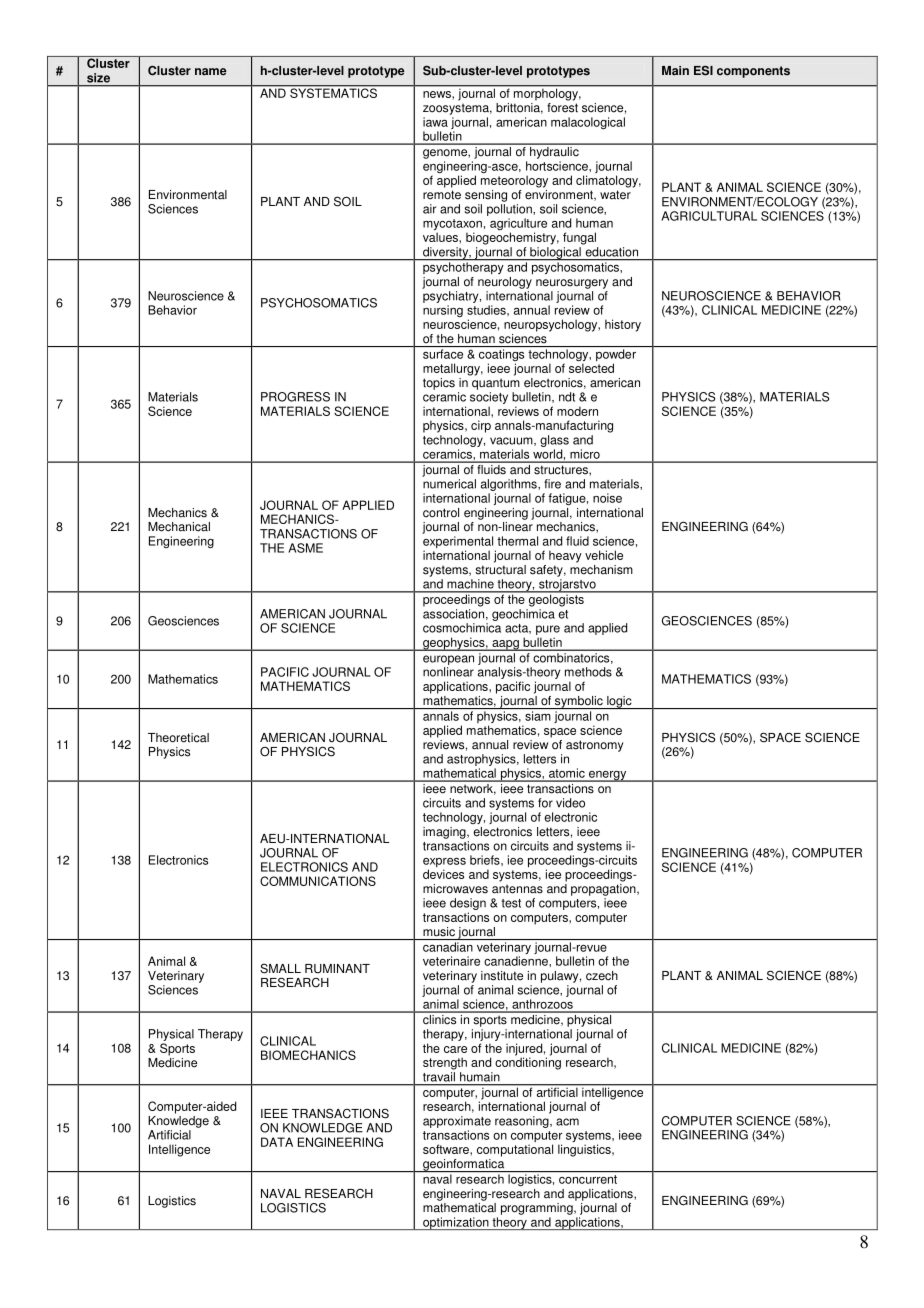 This document has height=1308, width=924. What do you see at coordinates (448, 660) in the document?
I see `european` at bounding box center [448, 660].
